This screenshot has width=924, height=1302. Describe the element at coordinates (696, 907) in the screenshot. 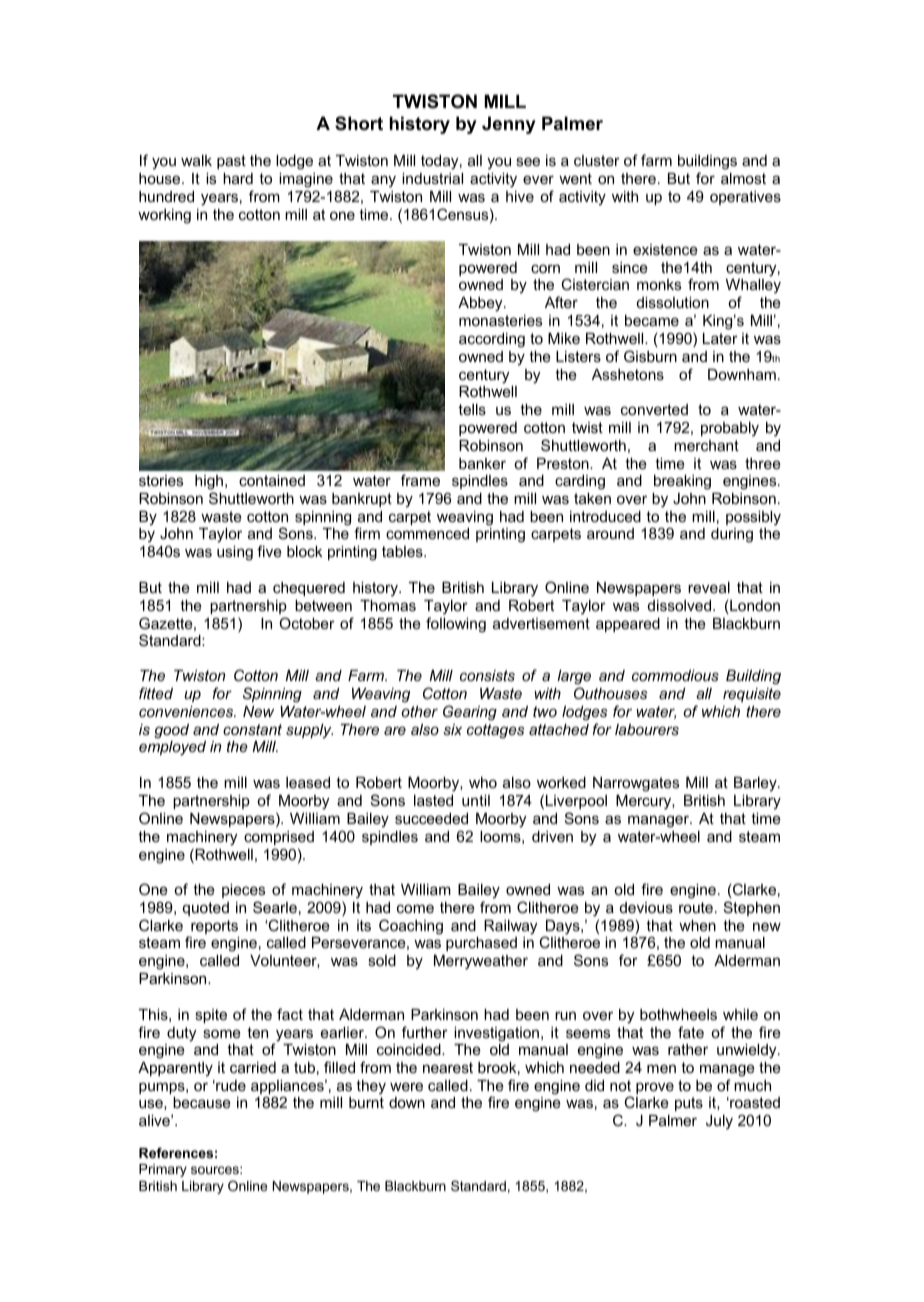

I see `route` at that location.
